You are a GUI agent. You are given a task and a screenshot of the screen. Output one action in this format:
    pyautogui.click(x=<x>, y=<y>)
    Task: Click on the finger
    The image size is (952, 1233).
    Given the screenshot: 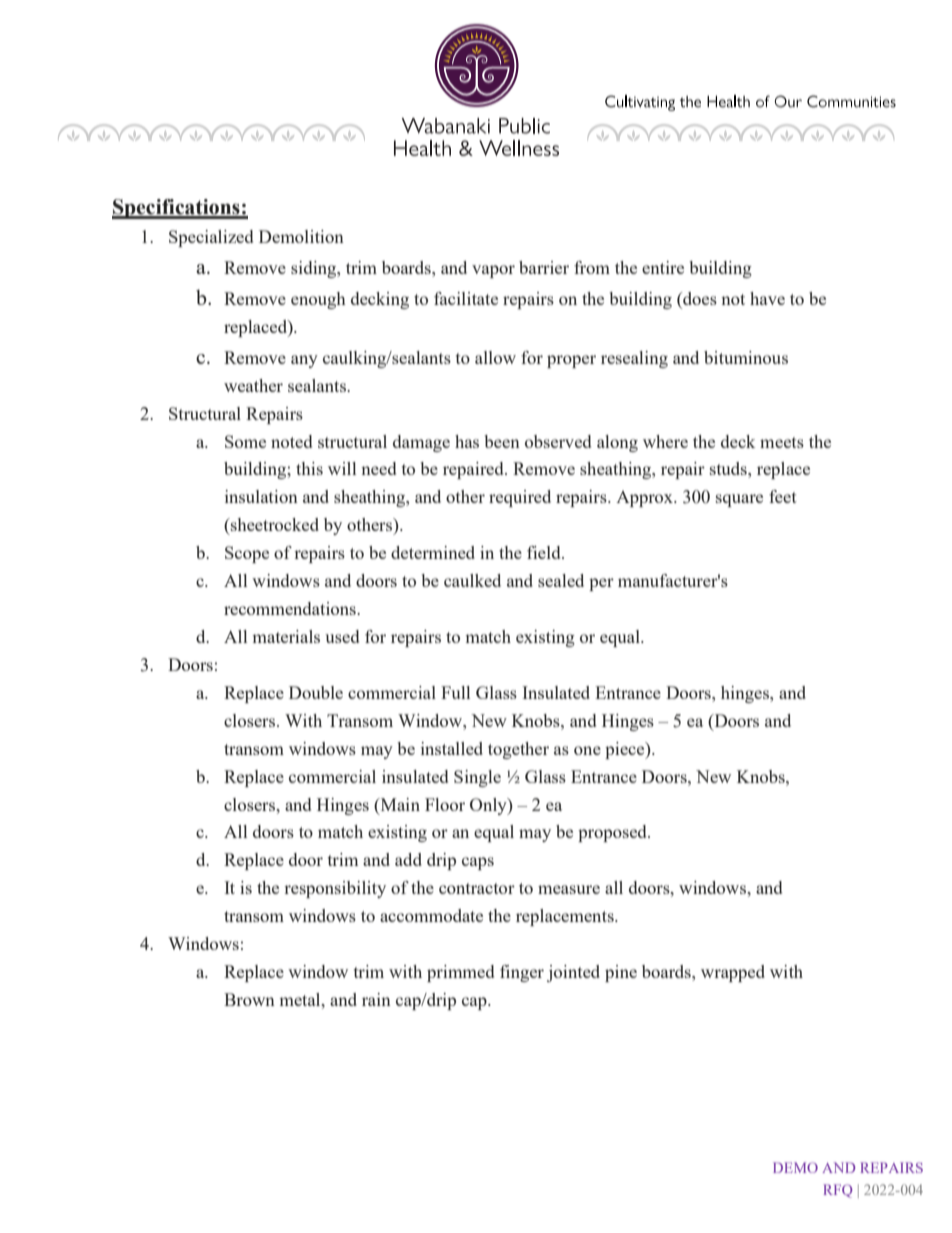 What is the action you would take?
    pyautogui.click(x=522, y=973)
